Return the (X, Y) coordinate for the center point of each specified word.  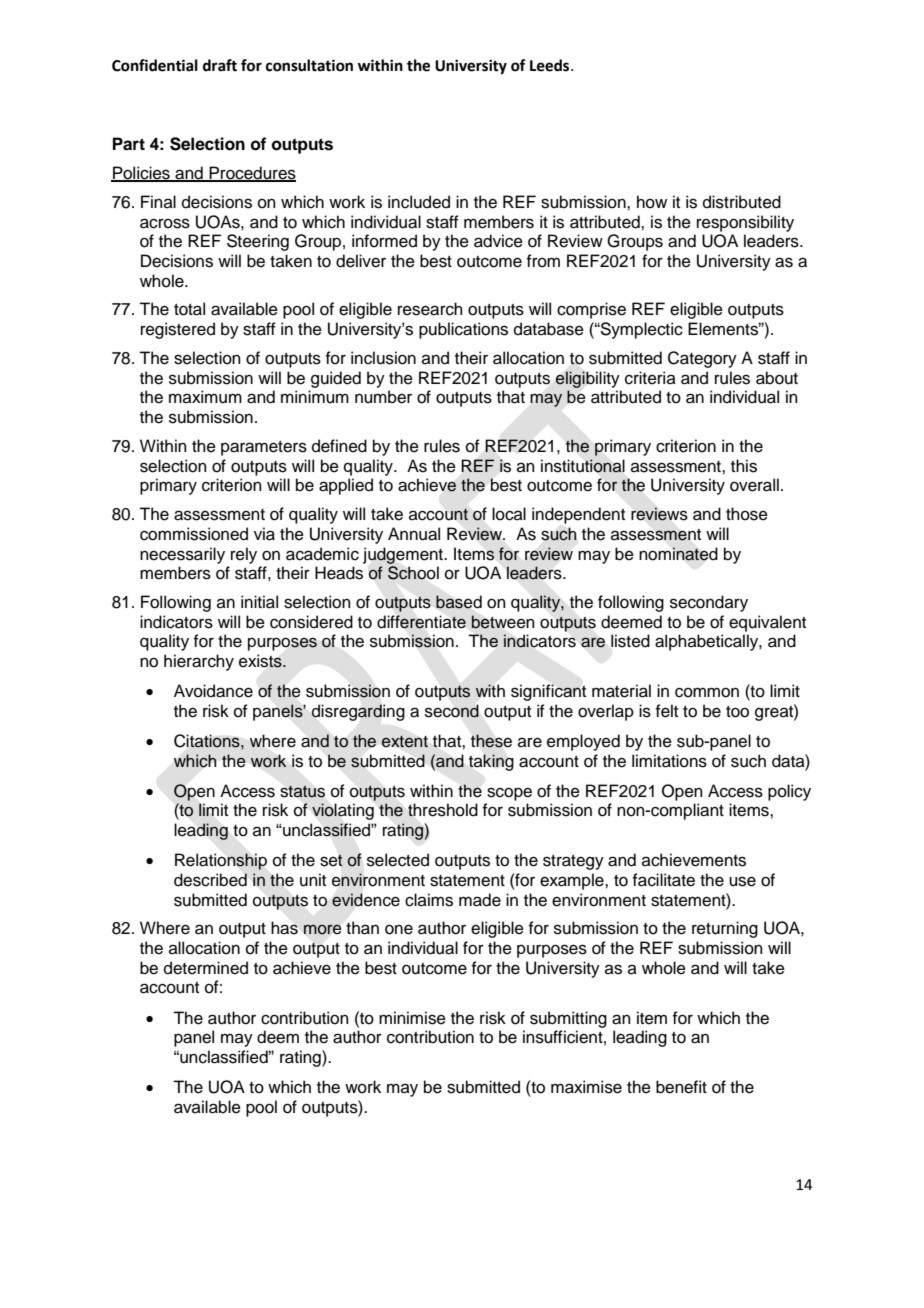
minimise (412, 1018)
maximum (205, 397)
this (744, 466)
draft (220, 65)
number (383, 397)
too (737, 712)
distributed (742, 202)
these (491, 741)
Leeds (551, 65)
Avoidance (213, 691)
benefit (681, 1087)
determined (206, 968)
